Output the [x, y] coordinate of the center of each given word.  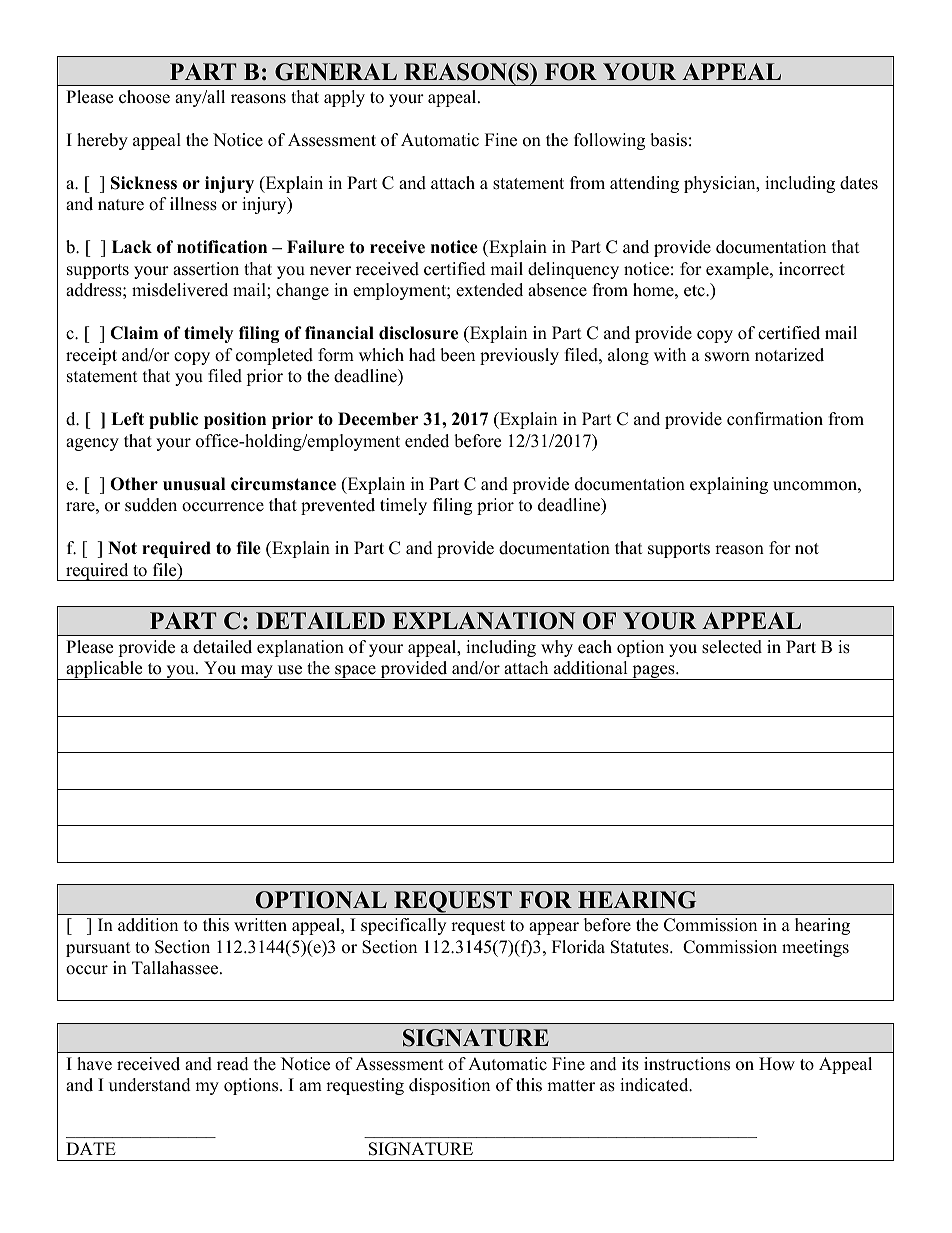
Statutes [641, 947]
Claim [134, 333]
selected [732, 647]
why [557, 648]
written [260, 925]
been [457, 355]
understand [150, 1085]
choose [144, 97]
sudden [151, 505]
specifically [403, 926]
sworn [727, 357]
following [609, 141]
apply [344, 98]
